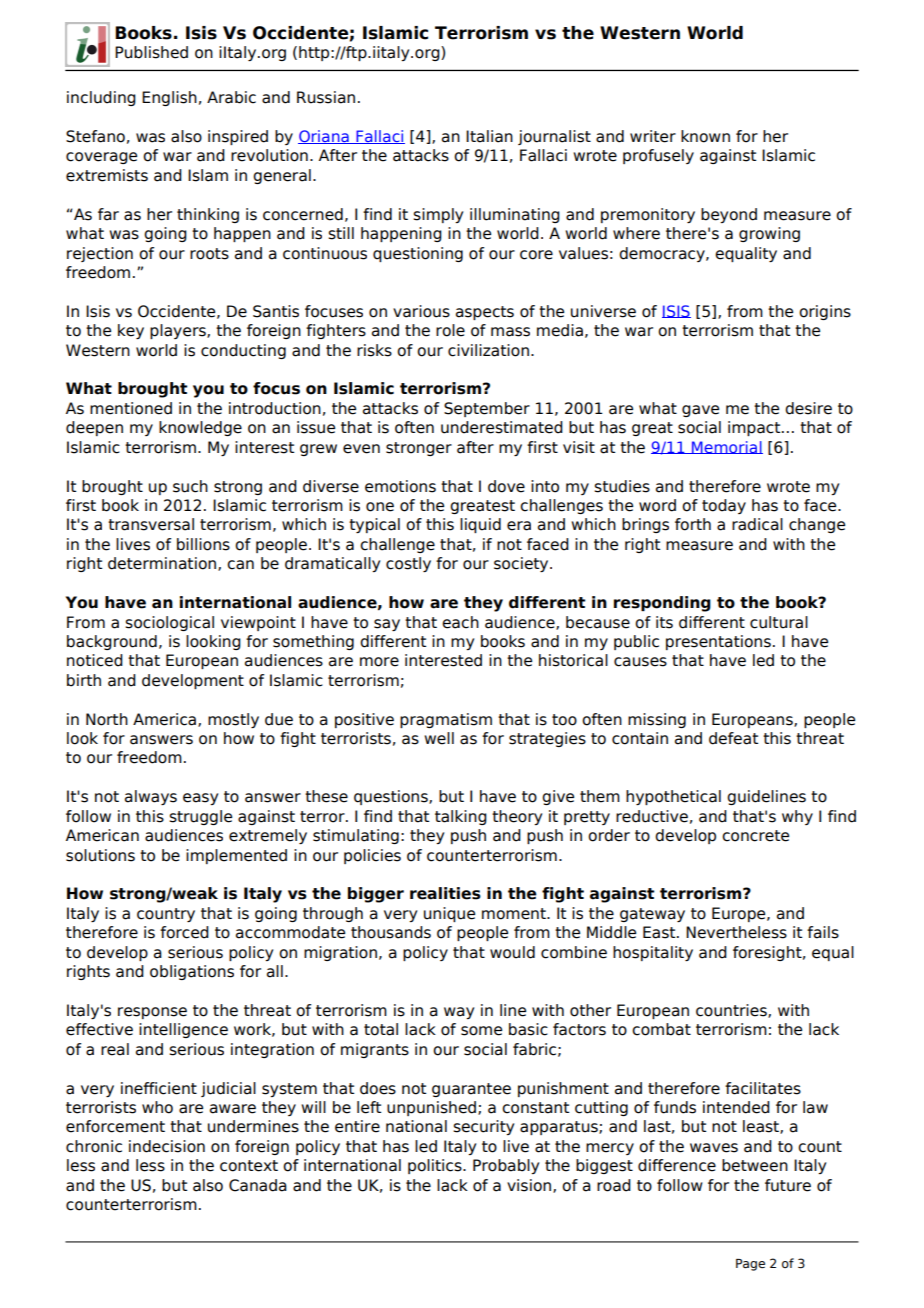 This screenshot has width=924, height=1308. I want to click on Page, so click(750, 1265).
